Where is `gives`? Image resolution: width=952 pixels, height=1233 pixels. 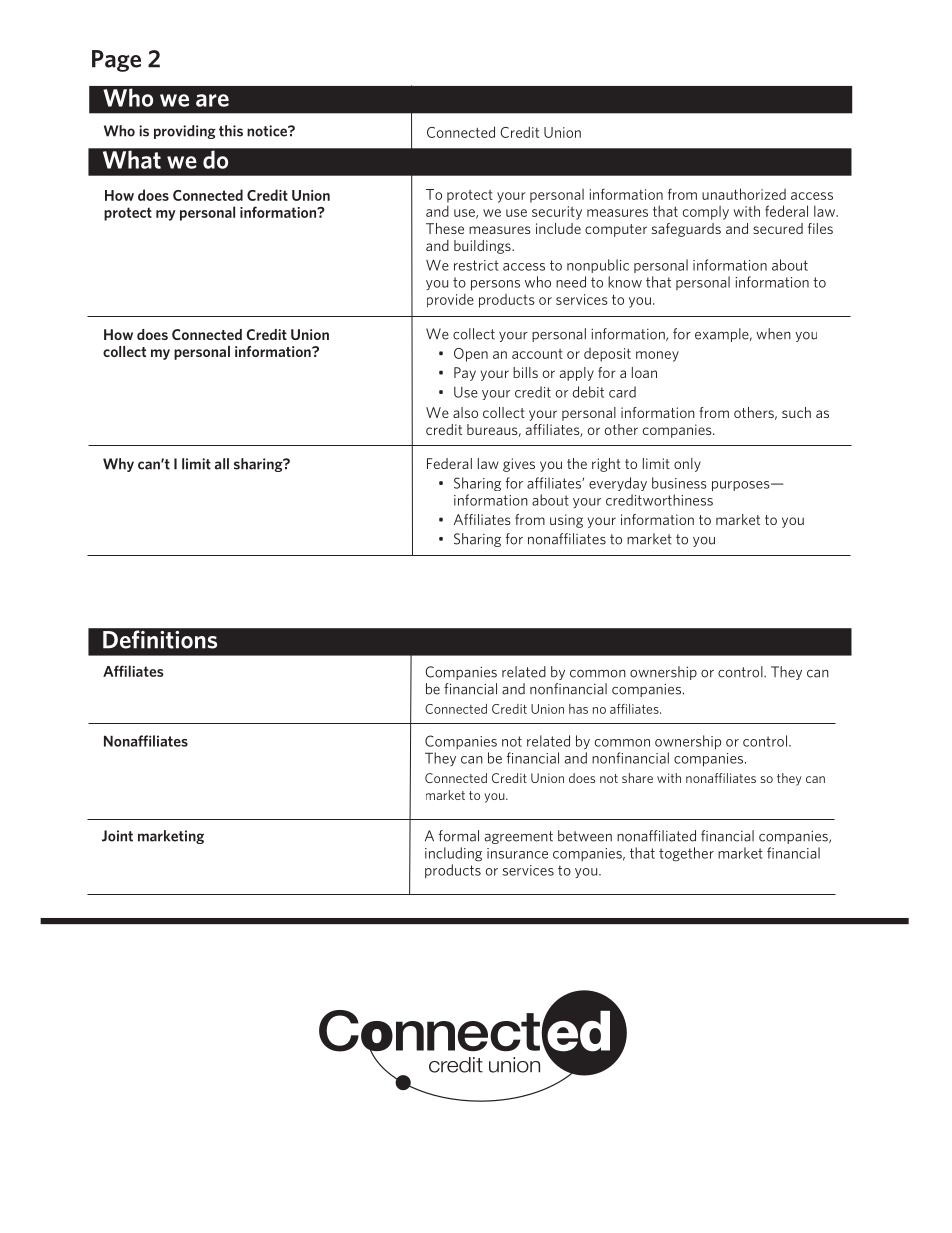
gives is located at coordinates (519, 465).
